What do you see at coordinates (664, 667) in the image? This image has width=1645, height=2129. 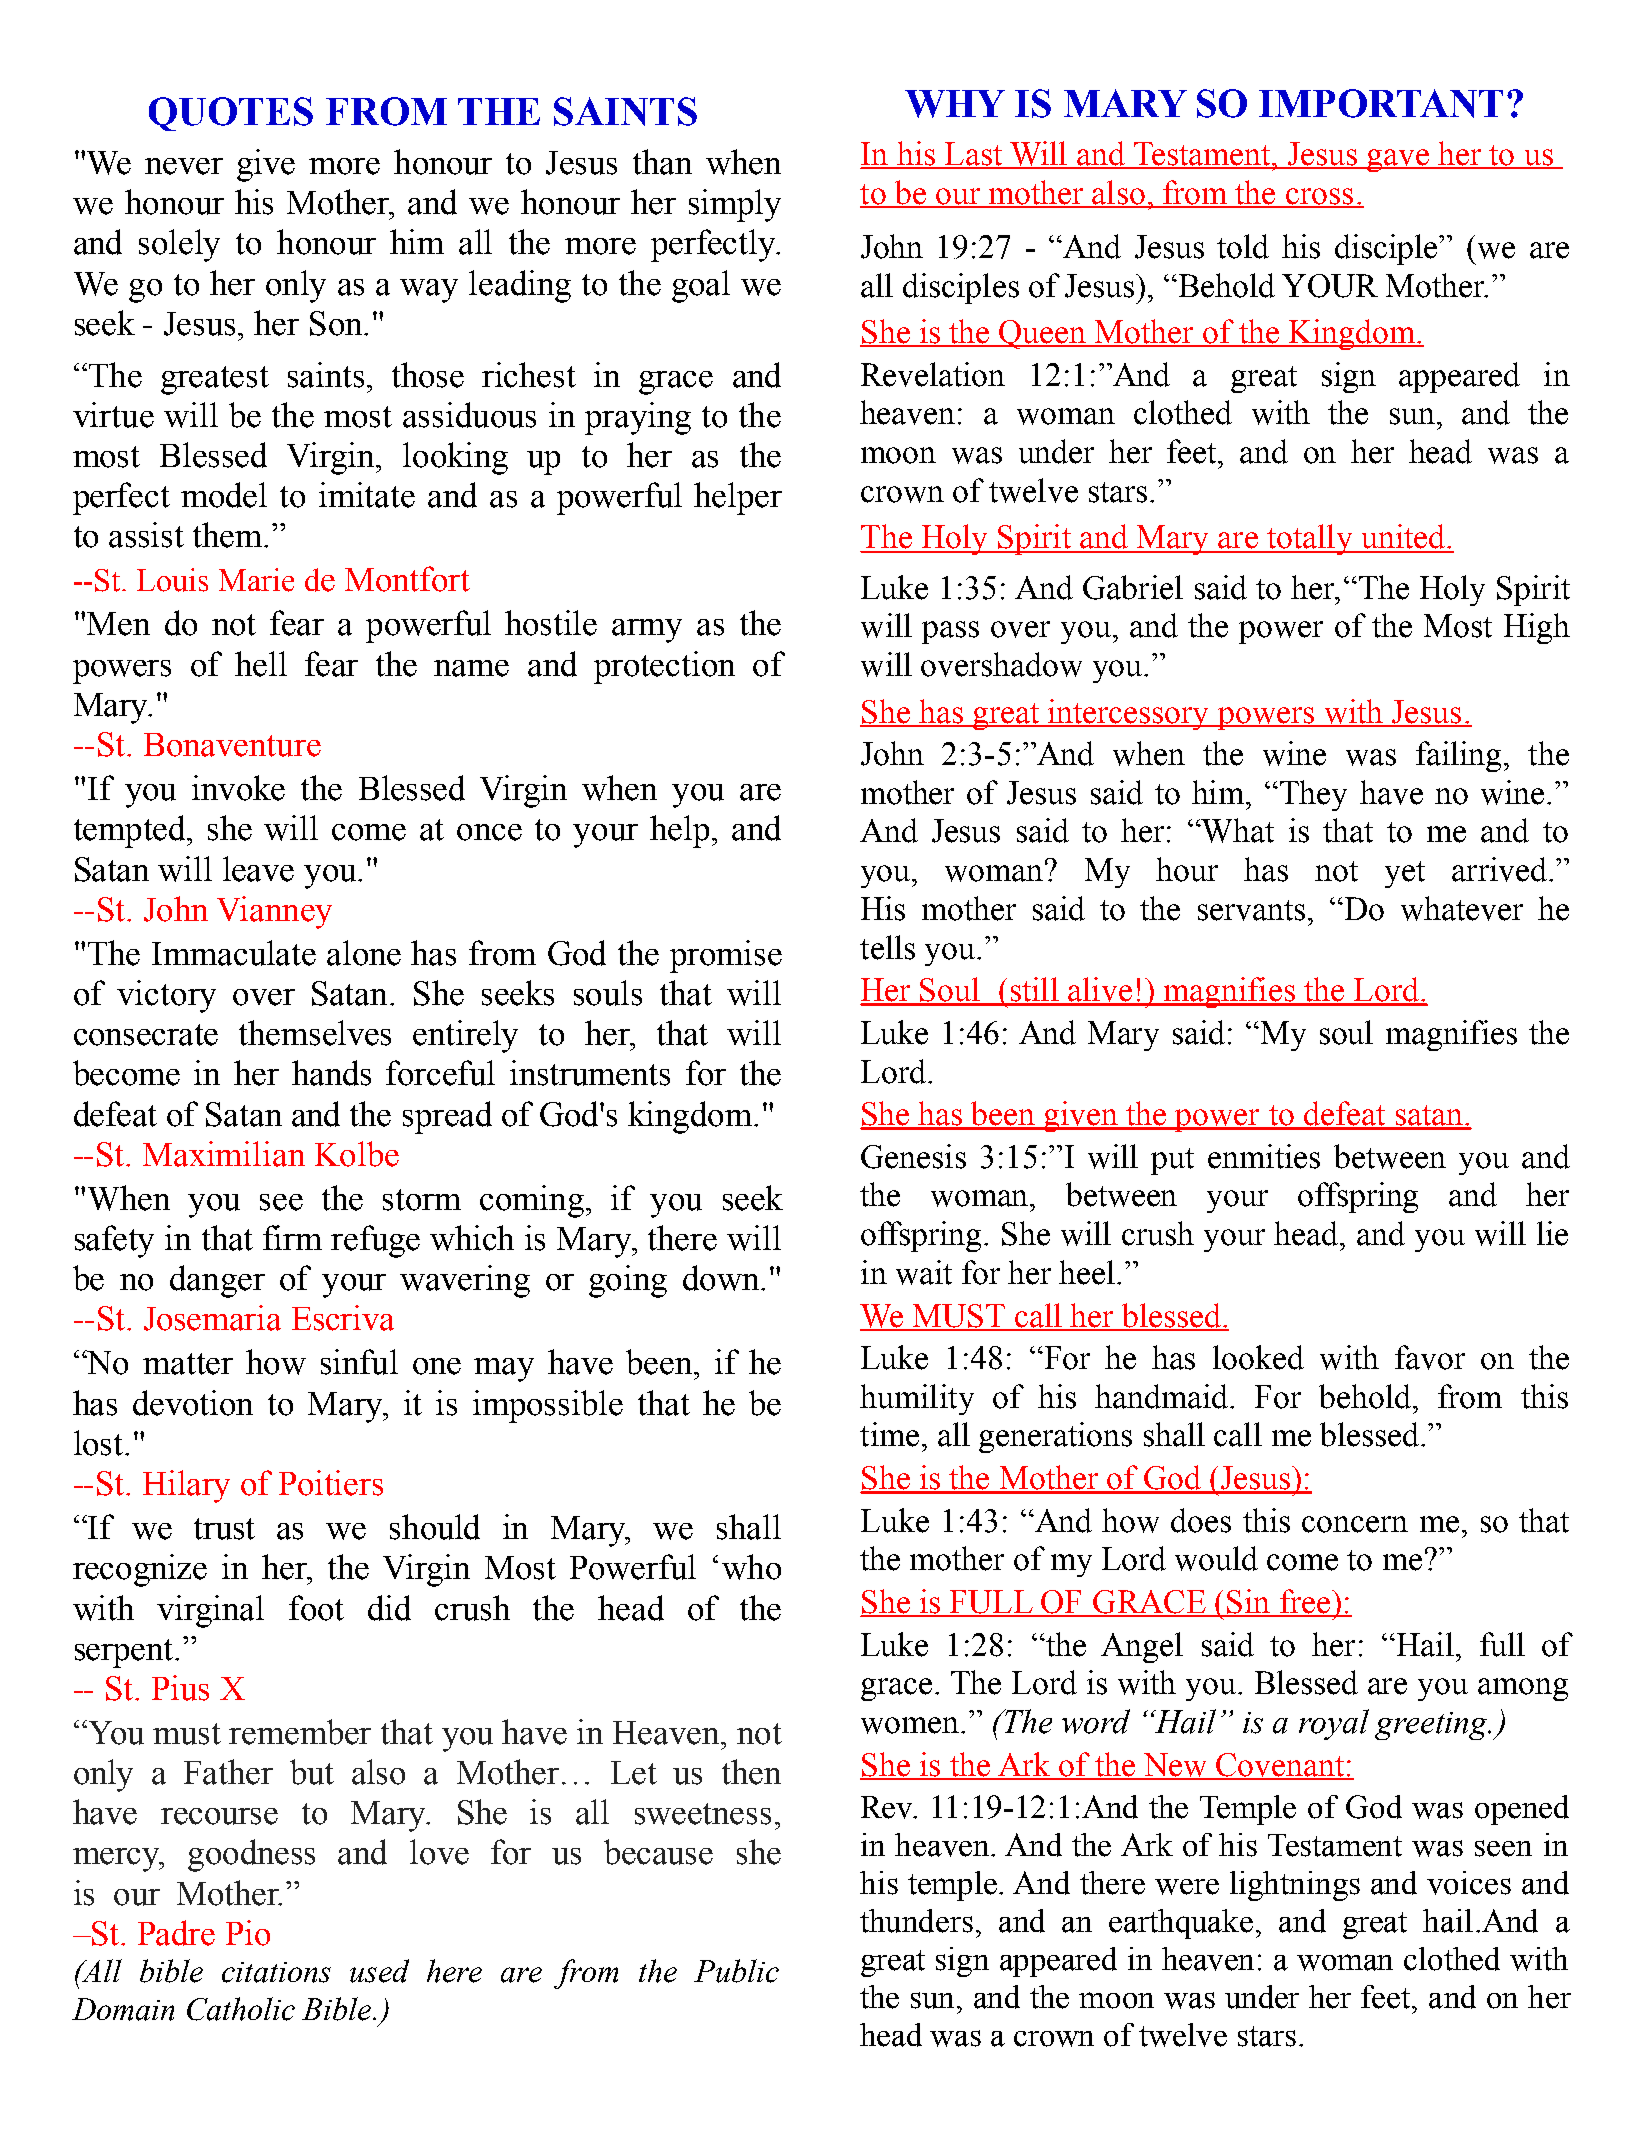 I see `protection` at bounding box center [664, 667].
